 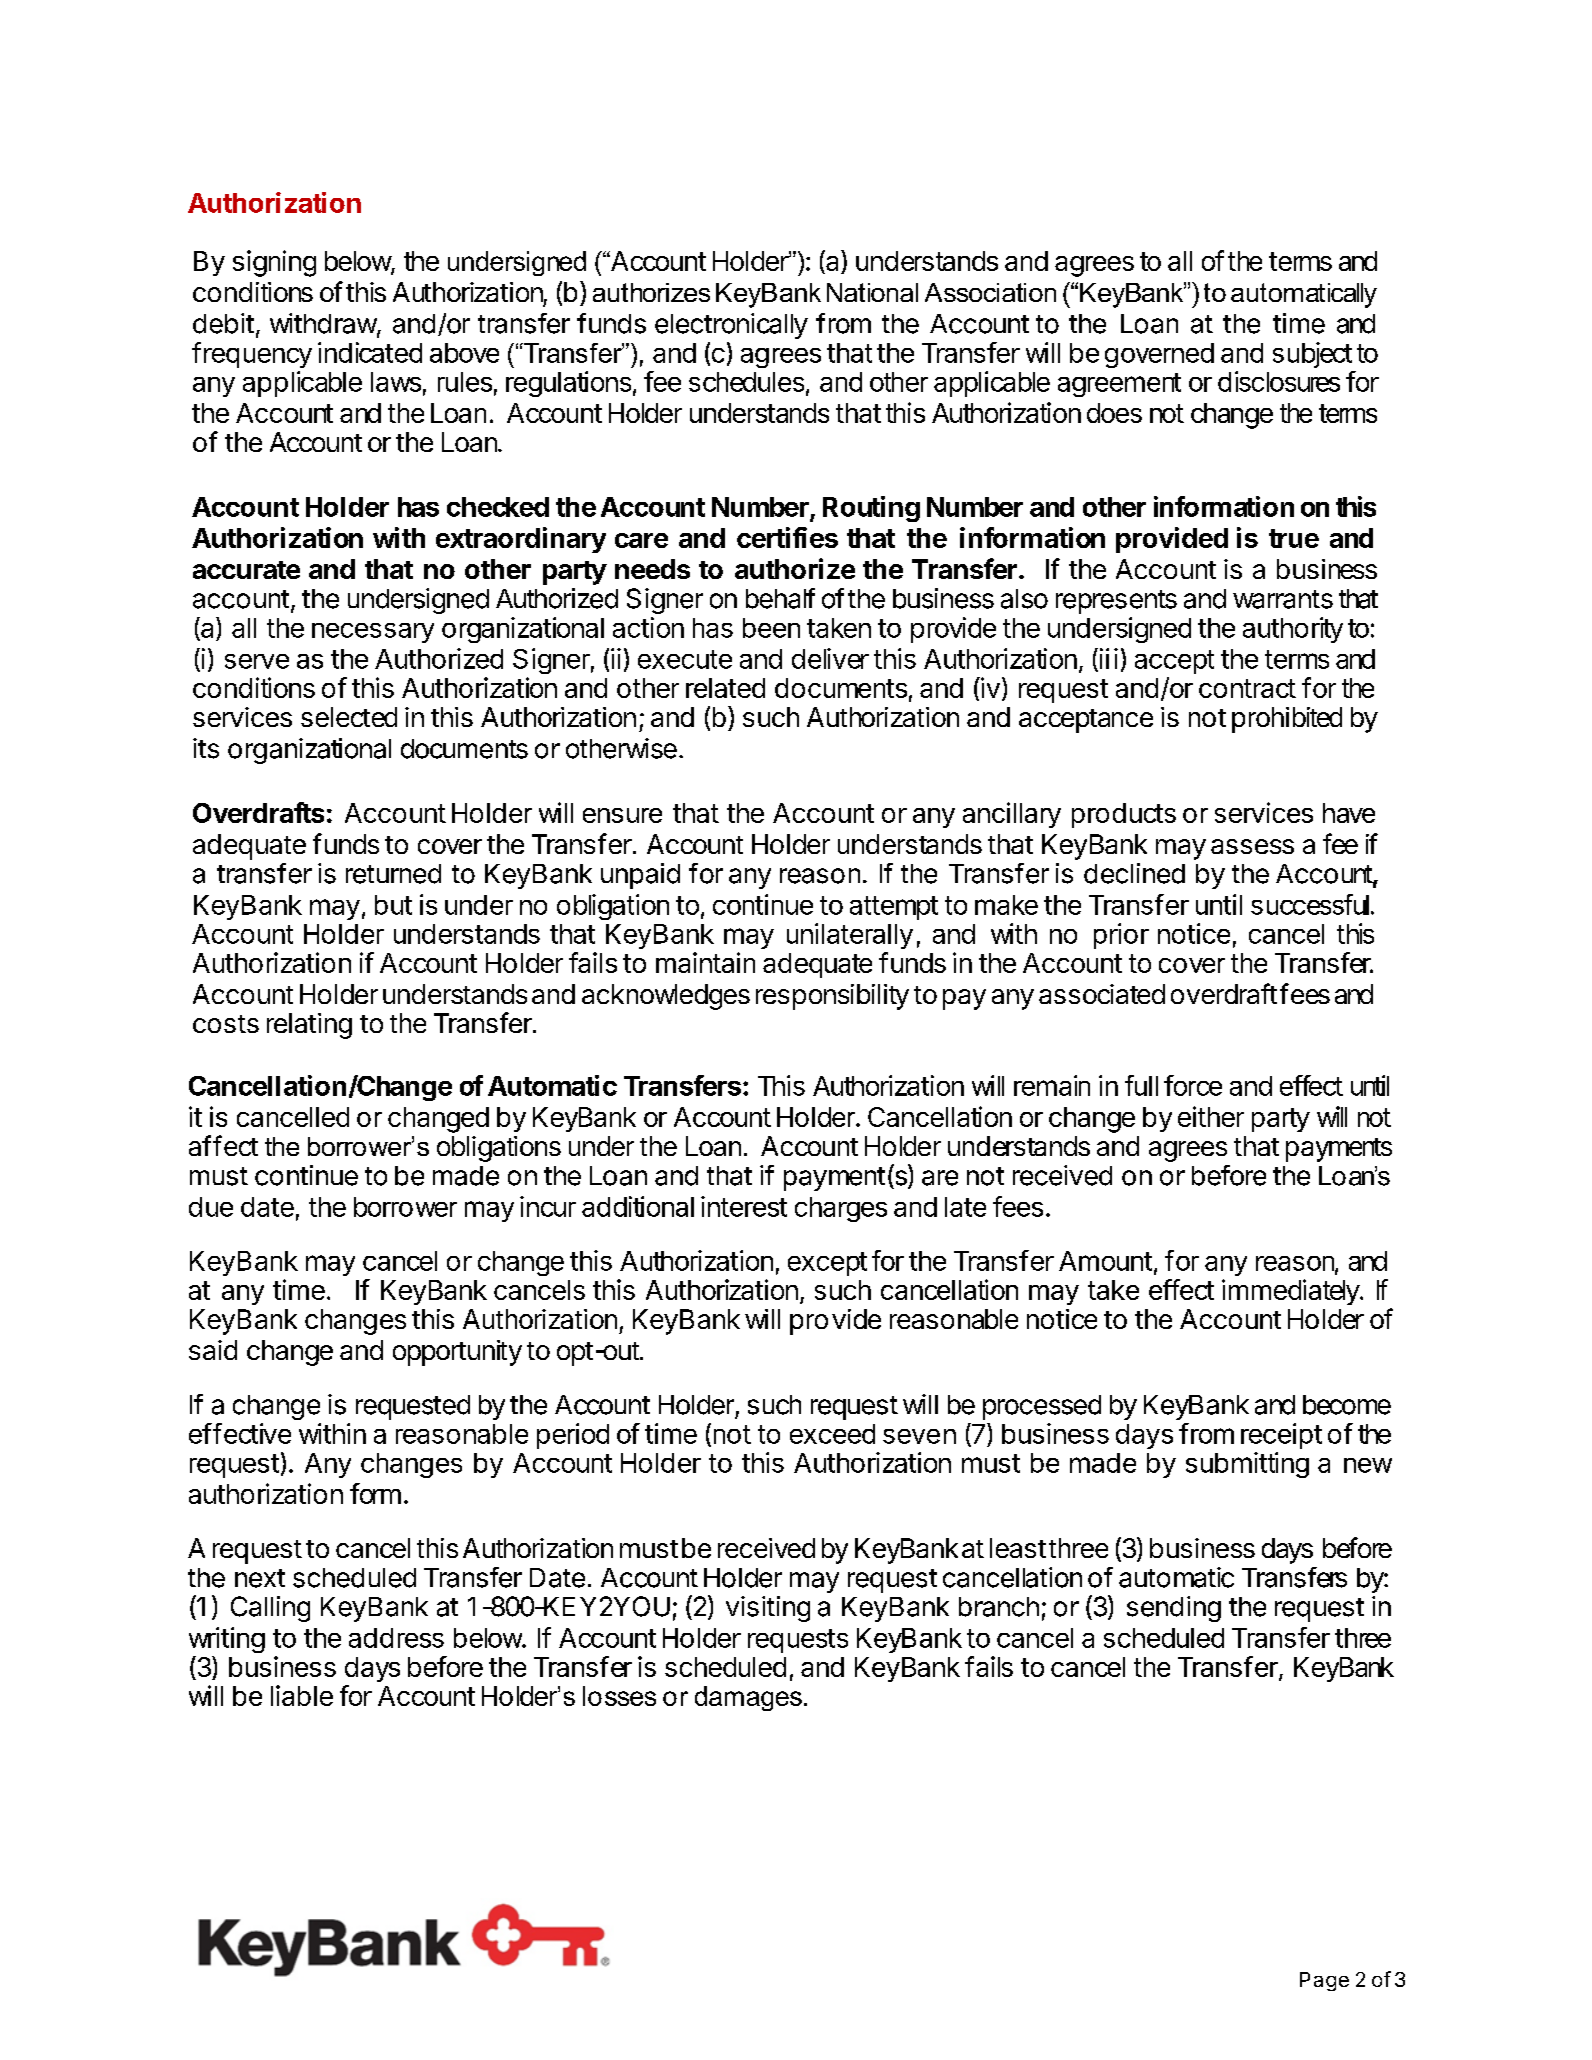 I want to click on liable, so click(x=302, y=1695).
